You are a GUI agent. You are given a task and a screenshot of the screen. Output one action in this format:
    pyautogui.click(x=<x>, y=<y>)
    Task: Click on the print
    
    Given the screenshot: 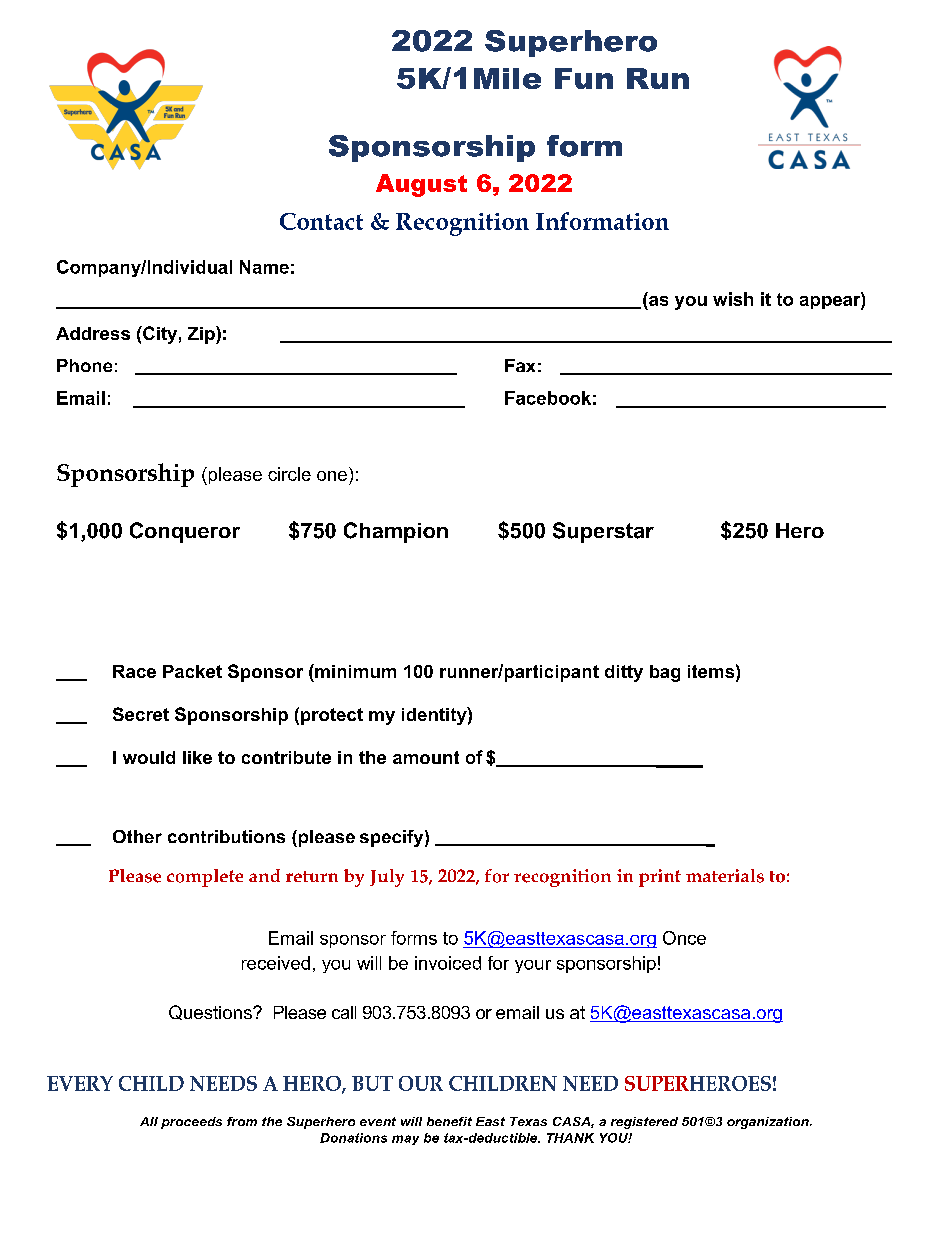 What is the action you would take?
    pyautogui.click(x=660, y=878)
